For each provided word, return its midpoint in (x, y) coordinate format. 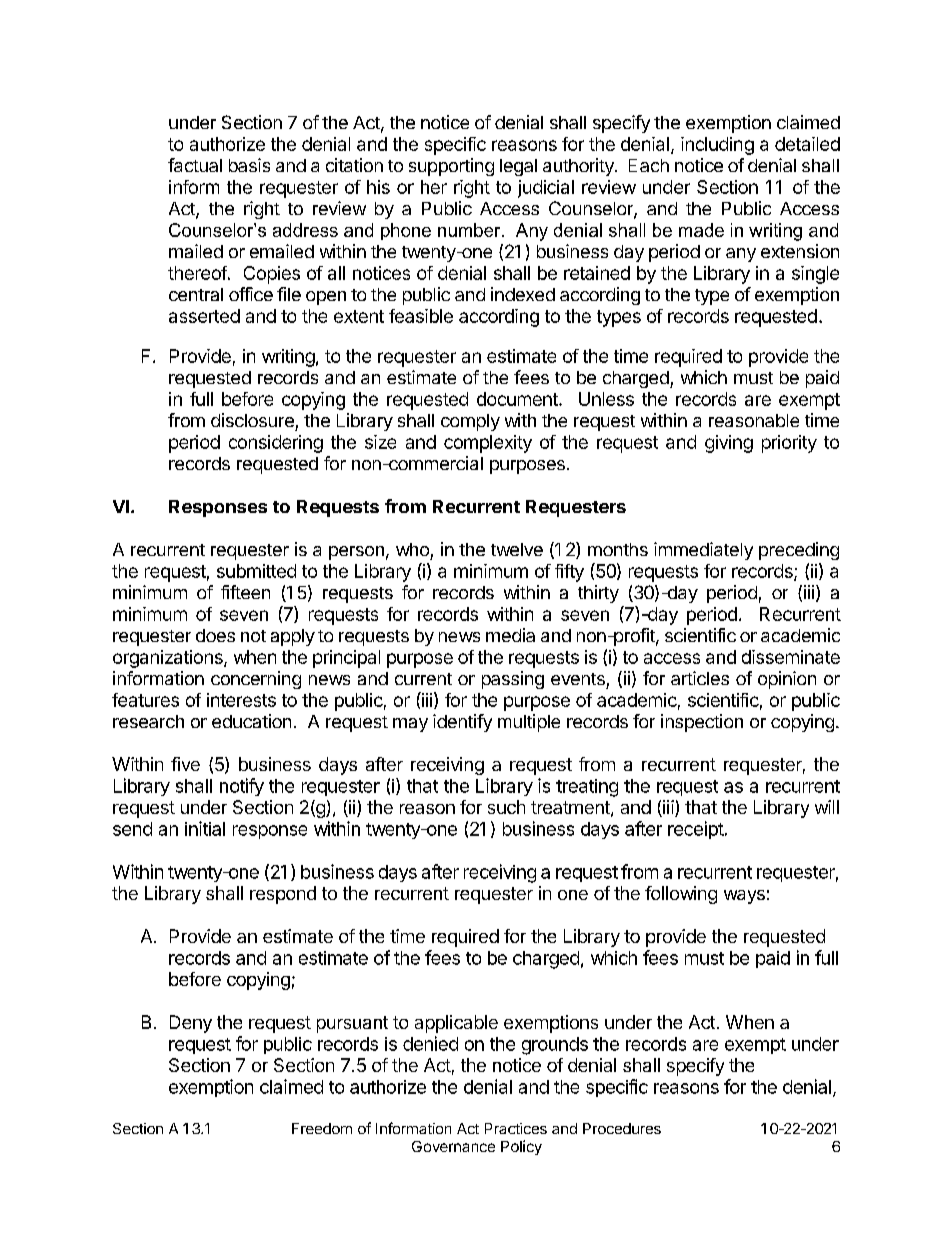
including (717, 146)
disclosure (252, 420)
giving (729, 444)
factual (195, 165)
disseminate (791, 657)
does (215, 635)
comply (470, 422)
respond (283, 895)
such (506, 807)
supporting (451, 167)
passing (513, 680)
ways (744, 897)
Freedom (322, 1128)
